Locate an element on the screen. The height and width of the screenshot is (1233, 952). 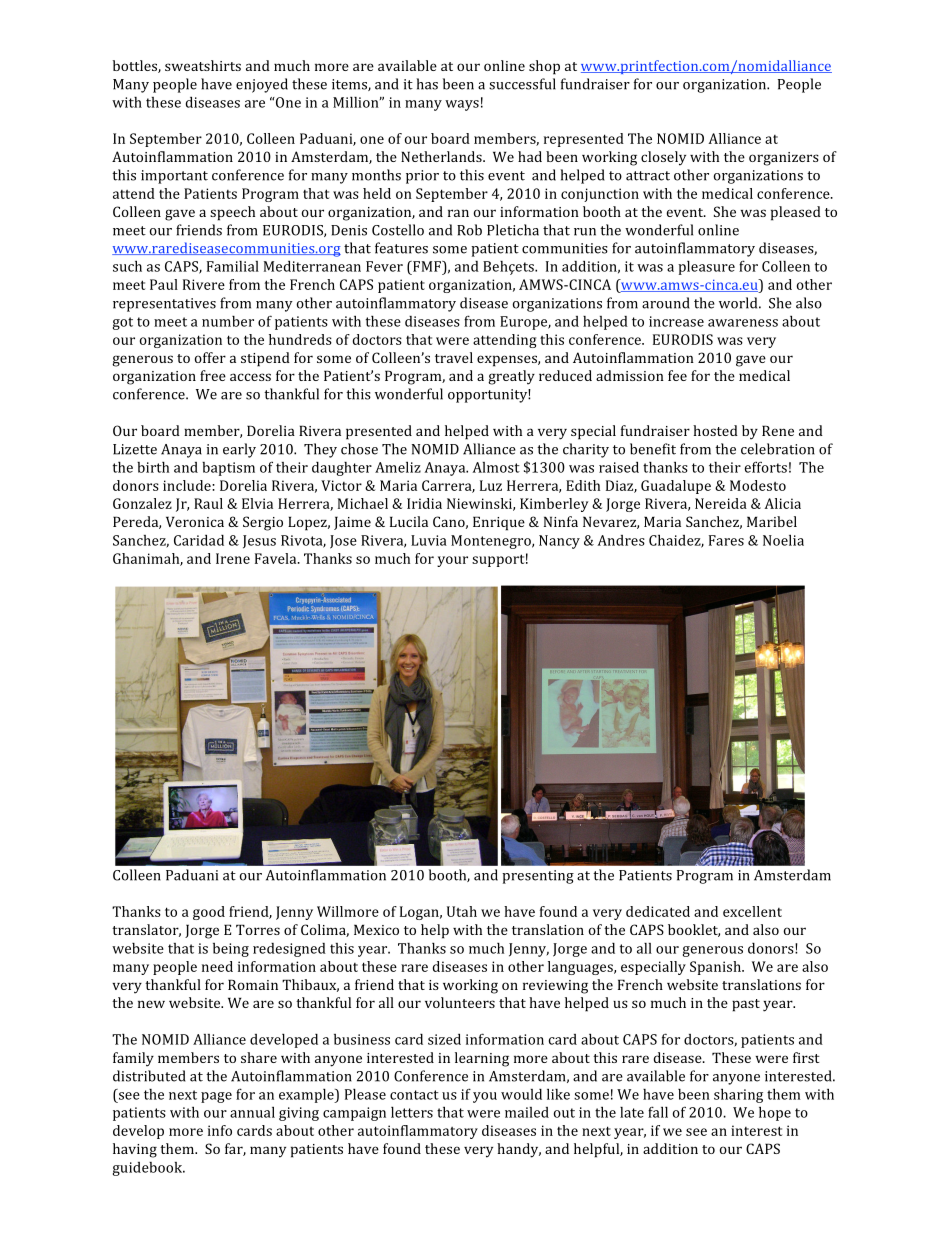
excellent is located at coordinates (752, 911).
